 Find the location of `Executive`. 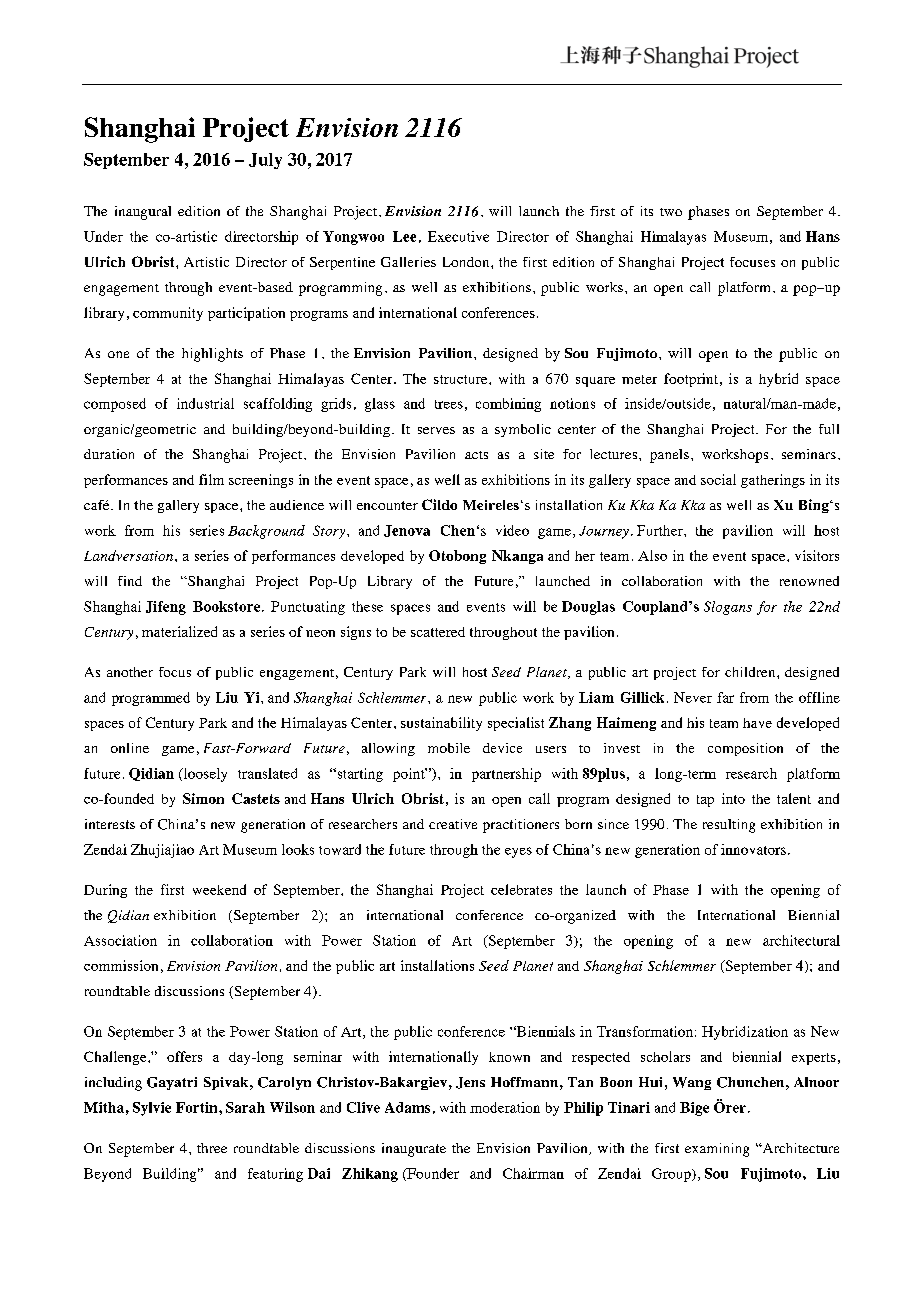

Executive is located at coordinates (458, 236).
